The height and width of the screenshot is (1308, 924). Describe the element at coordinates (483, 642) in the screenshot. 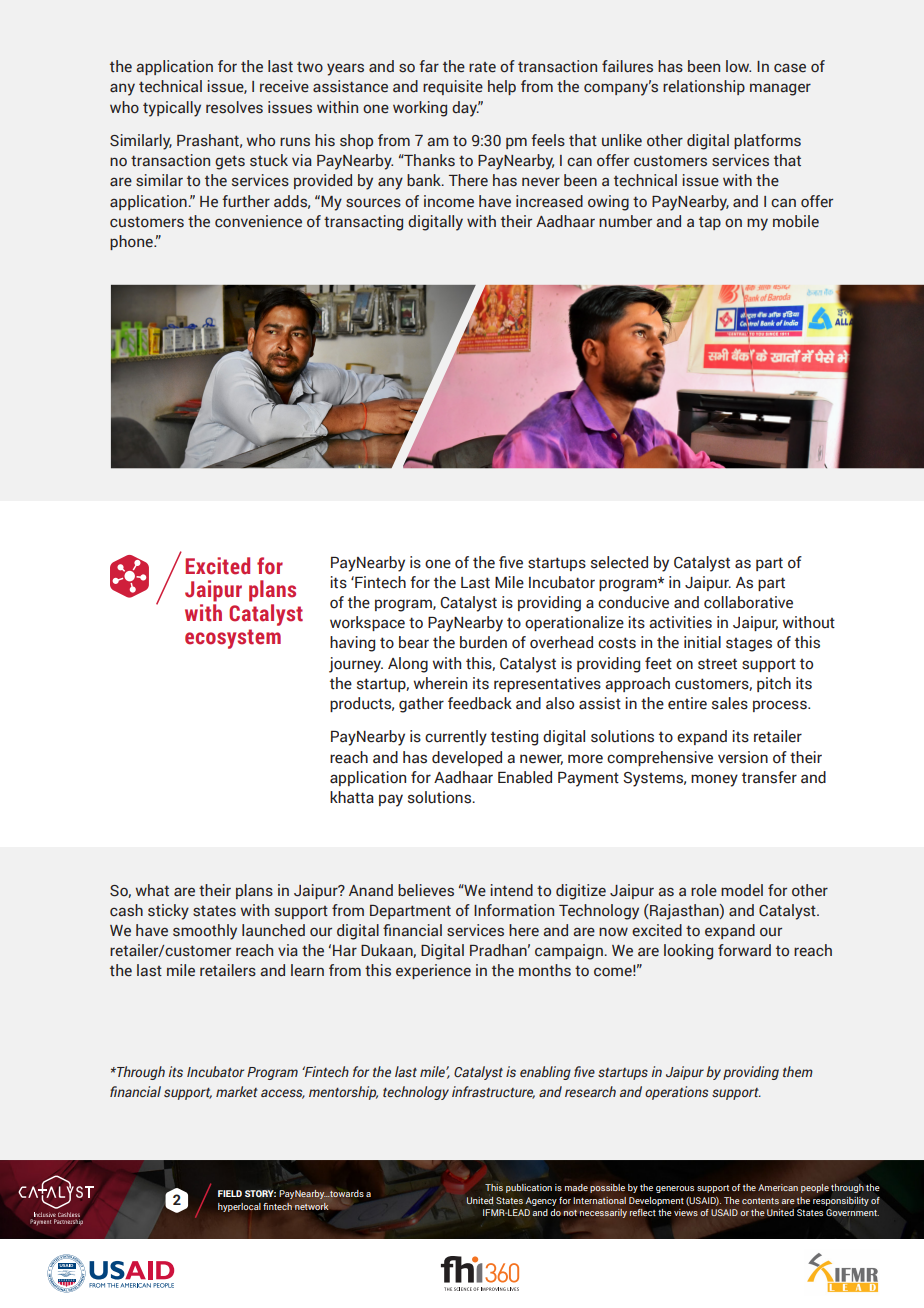

I see `burden` at that location.
